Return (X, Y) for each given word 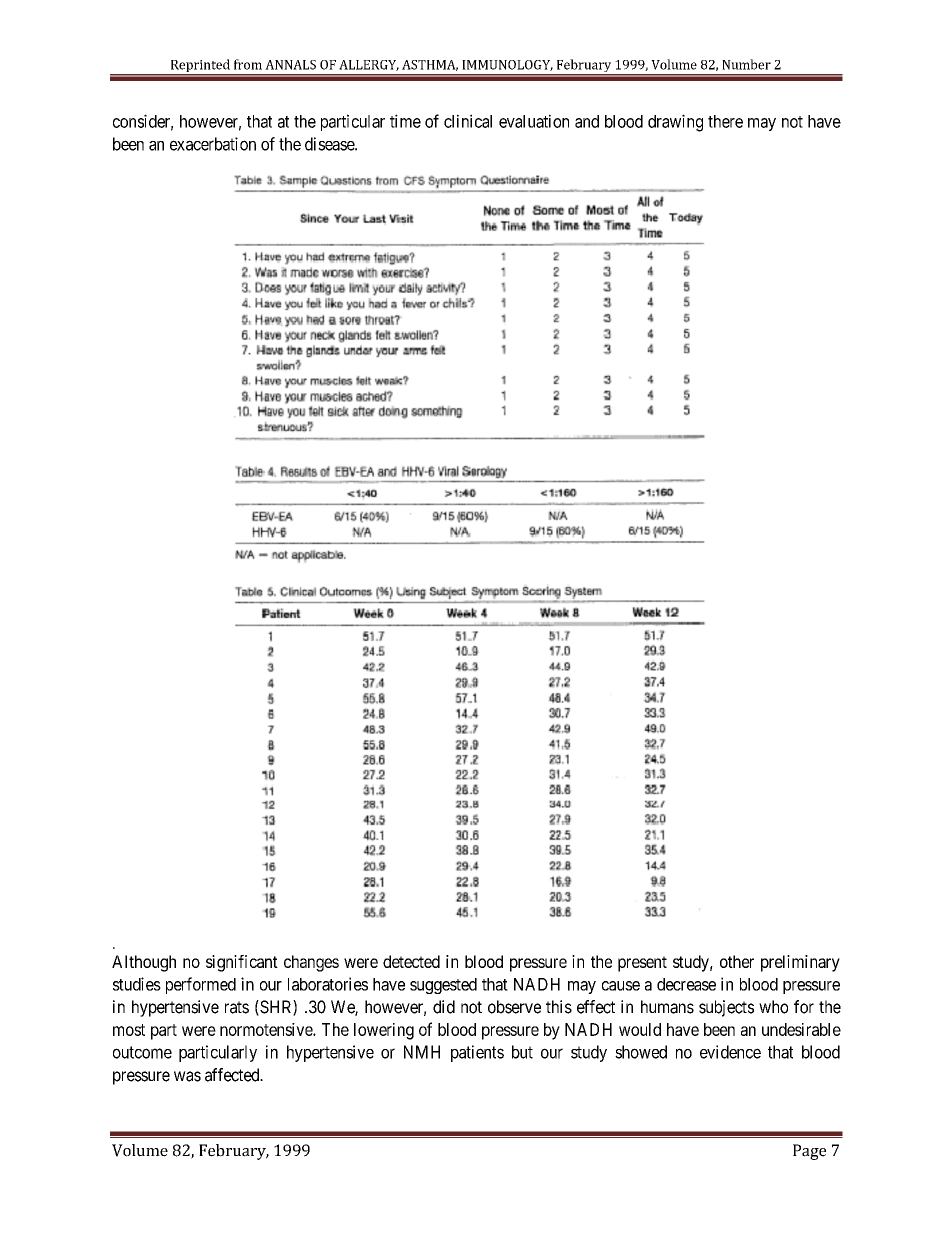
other (737, 961)
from (248, 64)
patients (477, 1053)
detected (411, 961)
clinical (468, 121)
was (187, 1076)
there (725, 121)
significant (242, 963)
